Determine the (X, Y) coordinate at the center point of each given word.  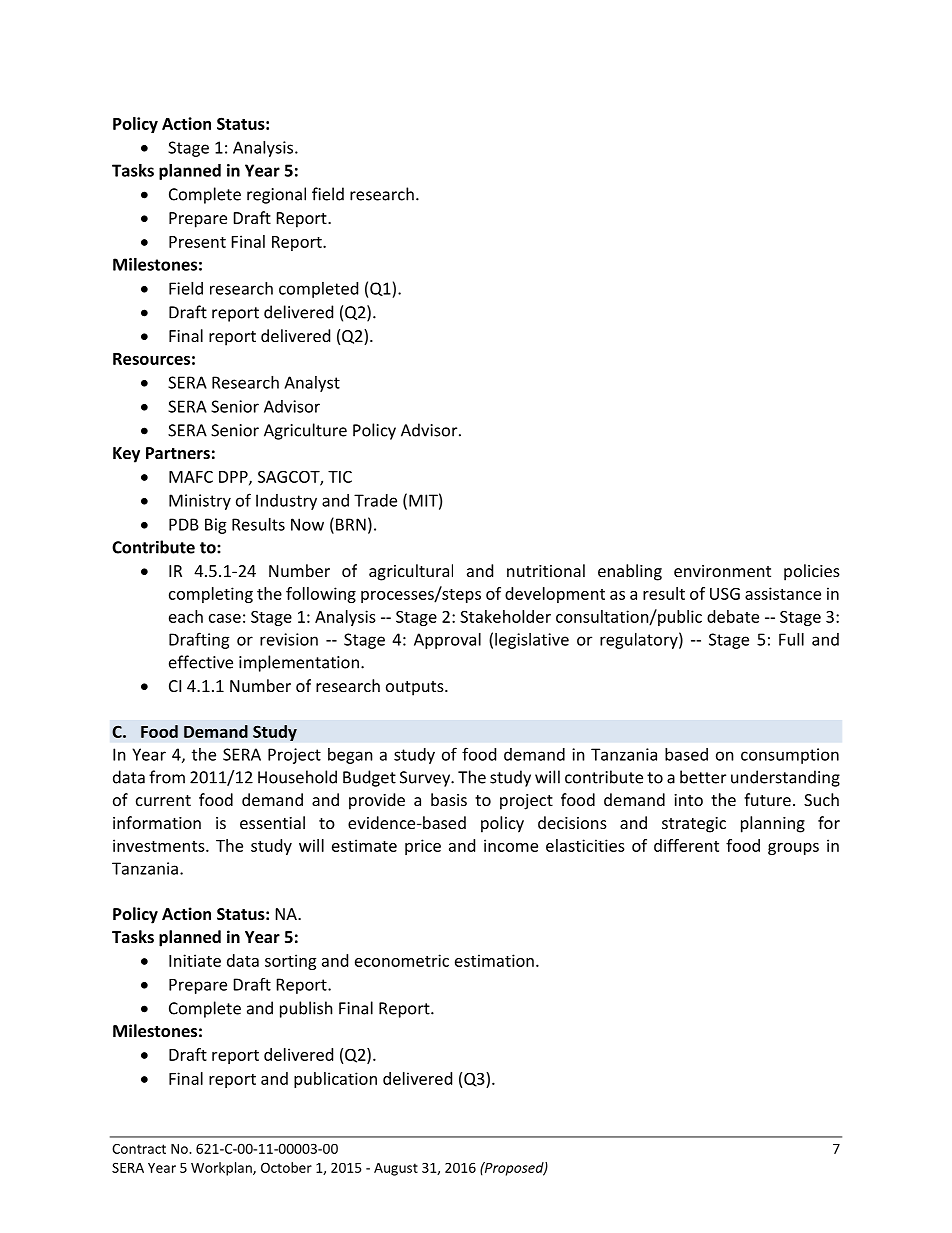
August (396, 1169)
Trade (375, 500)
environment (722, 571)
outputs (416, 688)
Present (197, 242)
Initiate (195, 960)
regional (276, 195)
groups (793, 849)
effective (201, 662)
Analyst (312, 384)
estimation (494, 960)
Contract (139, 1149)
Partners (178, 453)
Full (791, 639)
